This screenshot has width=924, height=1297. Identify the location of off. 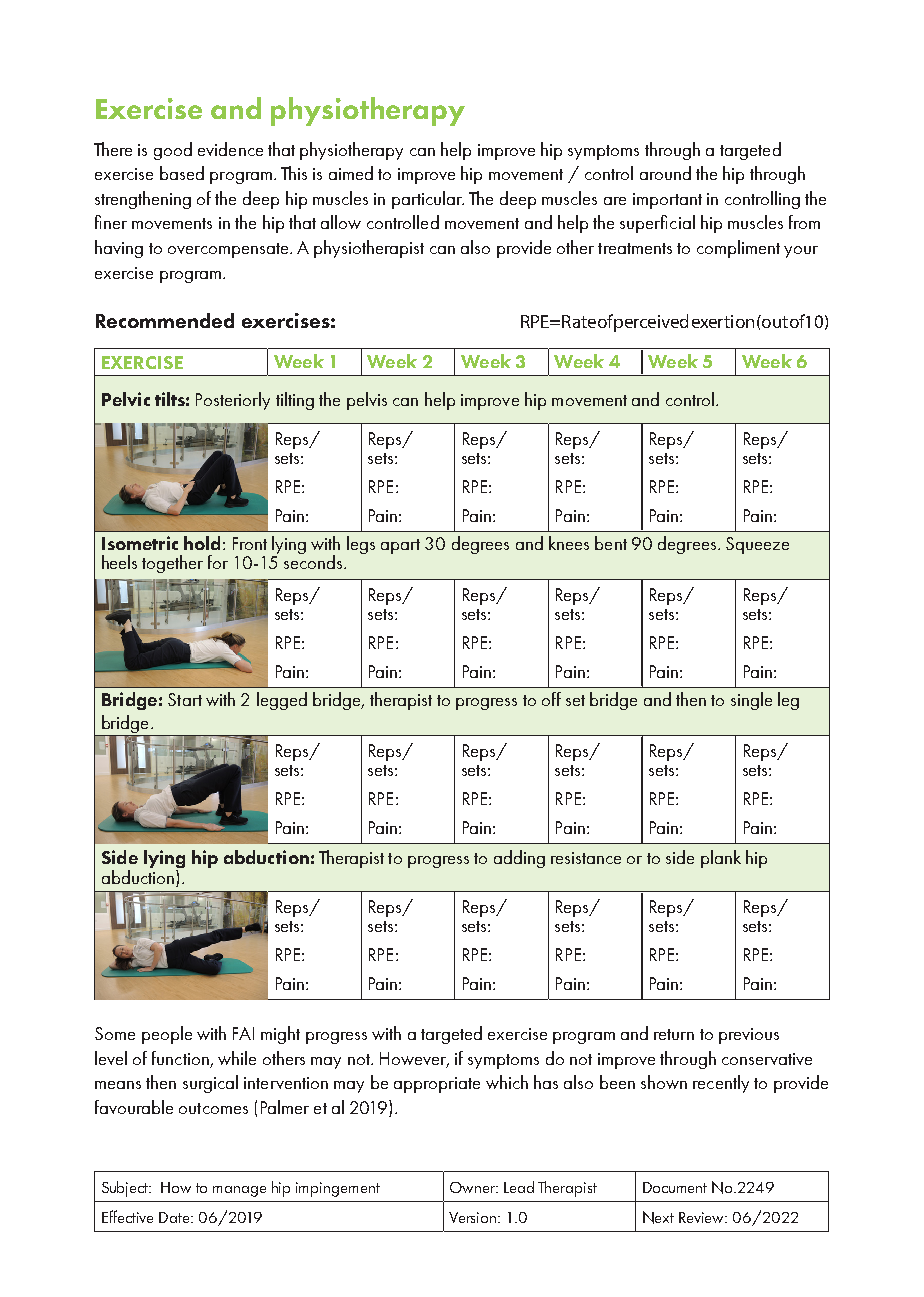
(551, 699).
